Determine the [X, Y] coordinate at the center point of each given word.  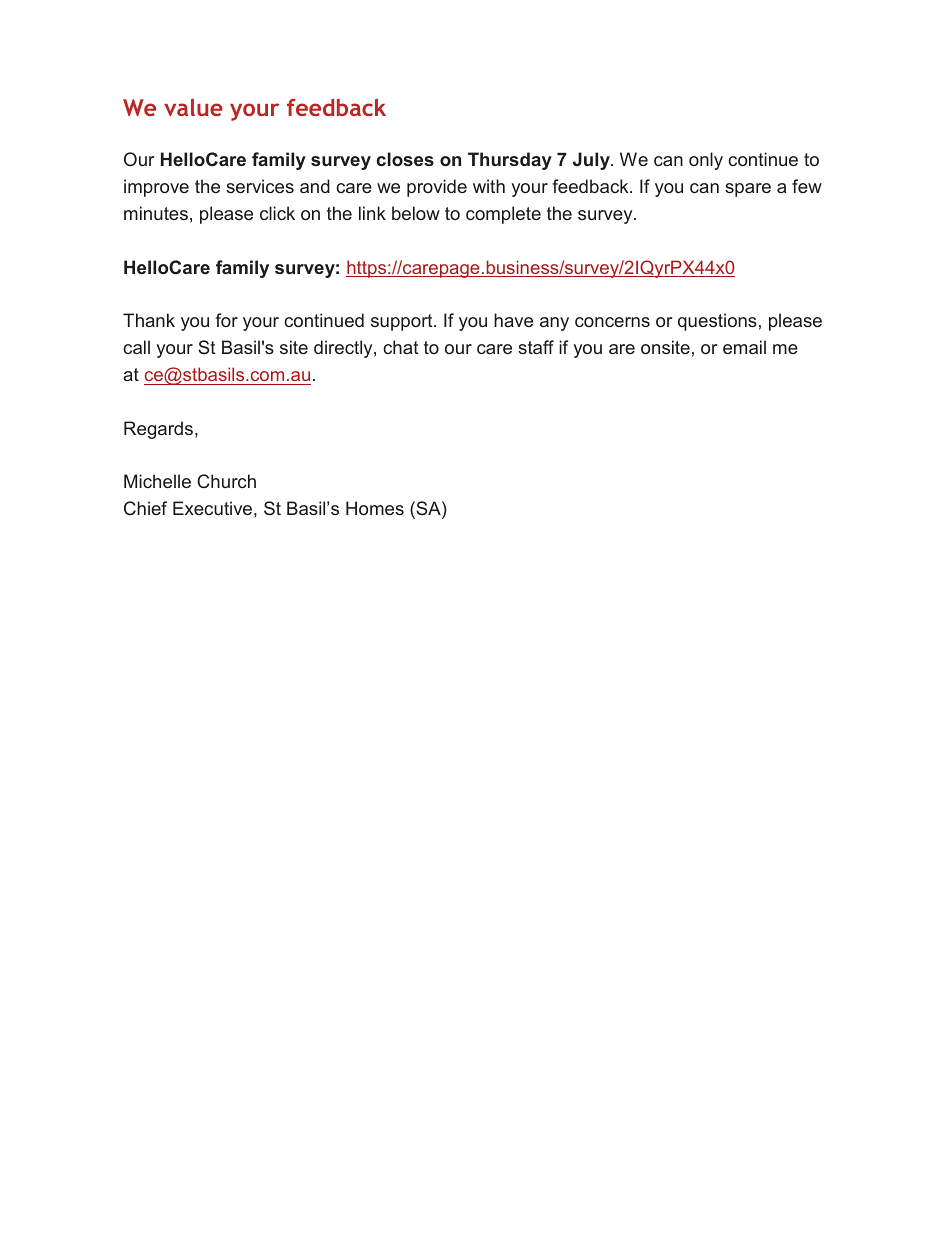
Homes [375, 508]
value [193, 107]
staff [536, 347]
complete [503, 215]
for [226, 320]
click [277, 213]
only [706, 161]
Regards [160, 430]
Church [226, 481]
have [513, 320]
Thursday [510, 161]
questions [717, 322]
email [744, 347]
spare [748, 190]
